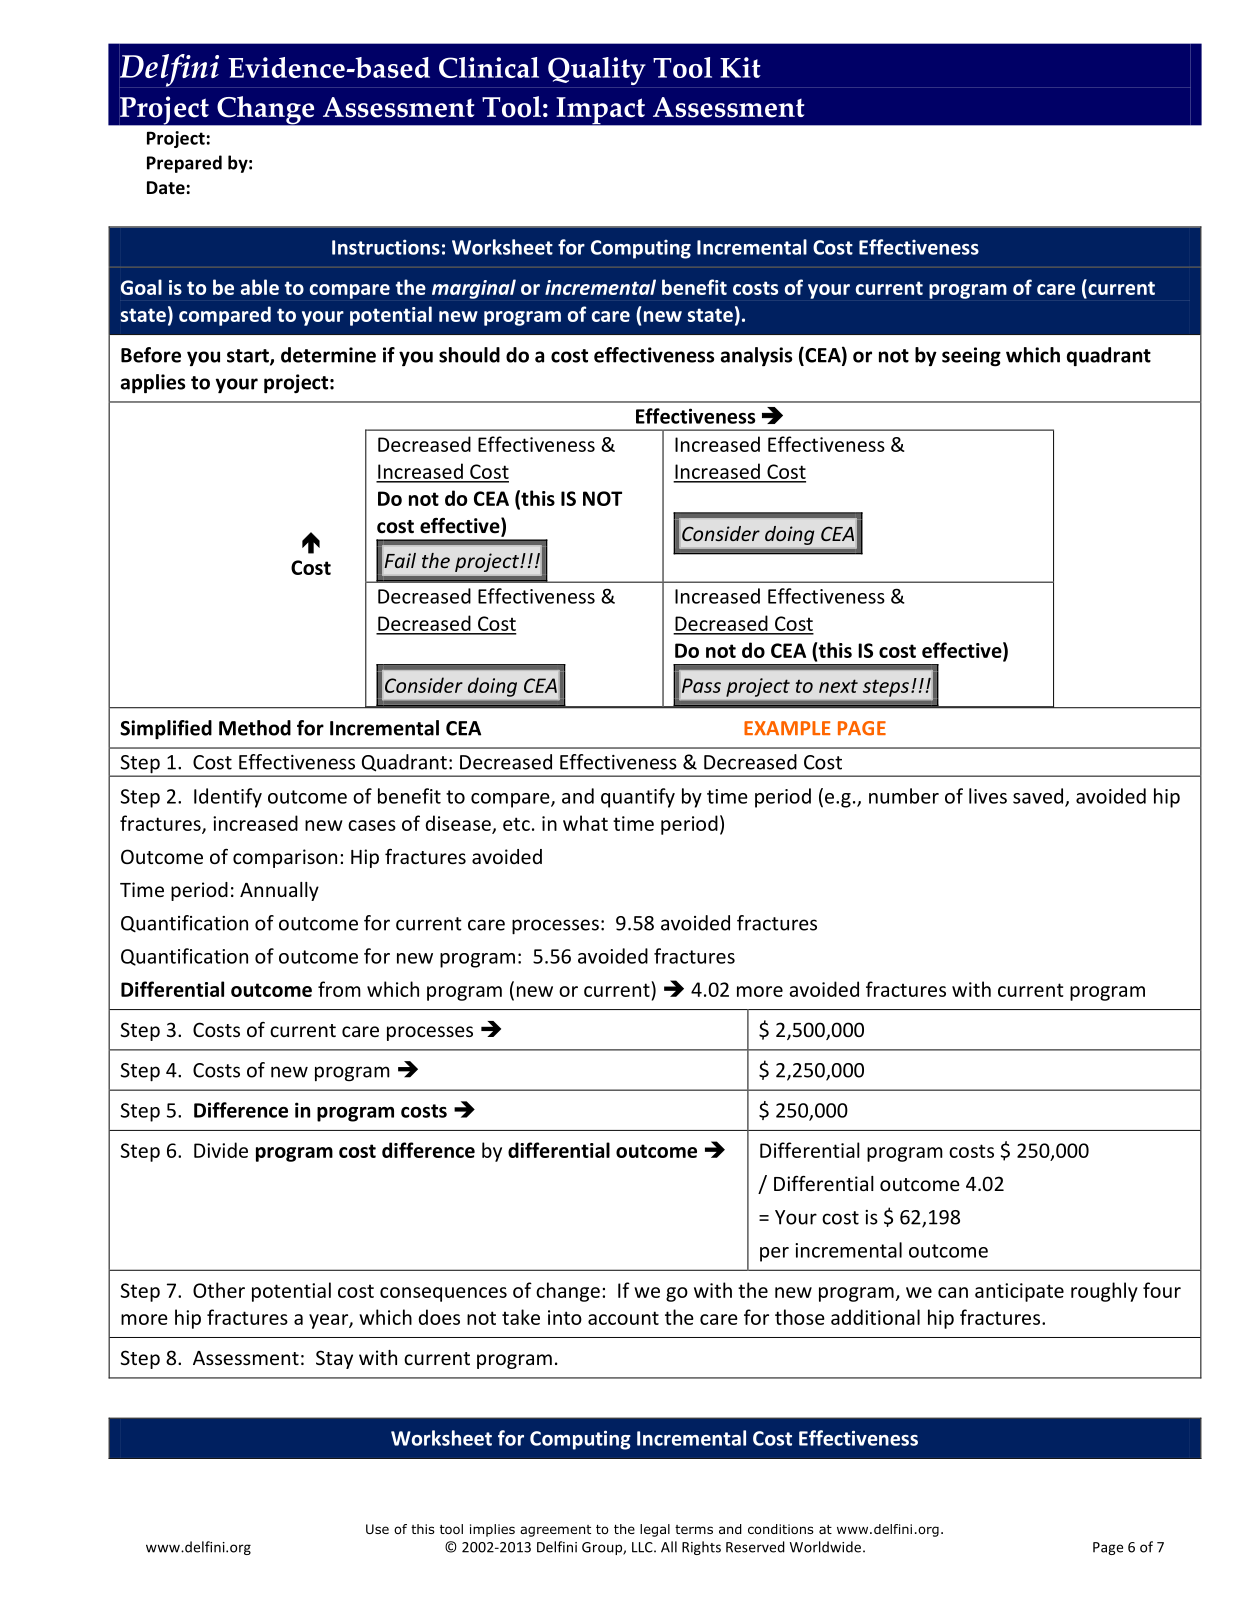 The image size is (1237, 1600). I want to click on Identify, so click(228, 798).
